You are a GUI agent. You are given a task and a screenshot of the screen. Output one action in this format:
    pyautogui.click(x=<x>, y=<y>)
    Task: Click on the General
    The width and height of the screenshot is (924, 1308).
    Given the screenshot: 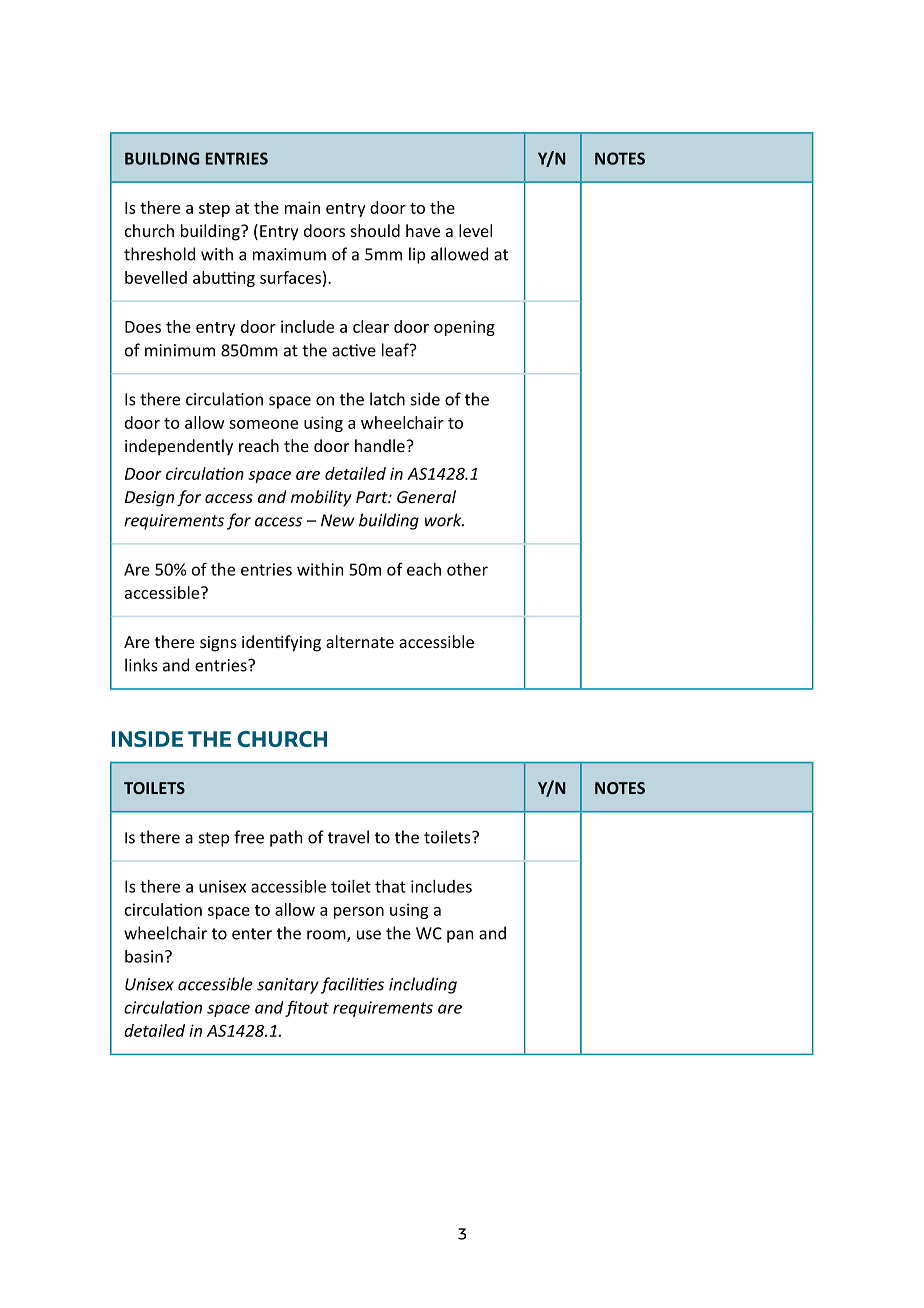 What is the action you would take?
    pyautogui.click(x=426, y=496)
